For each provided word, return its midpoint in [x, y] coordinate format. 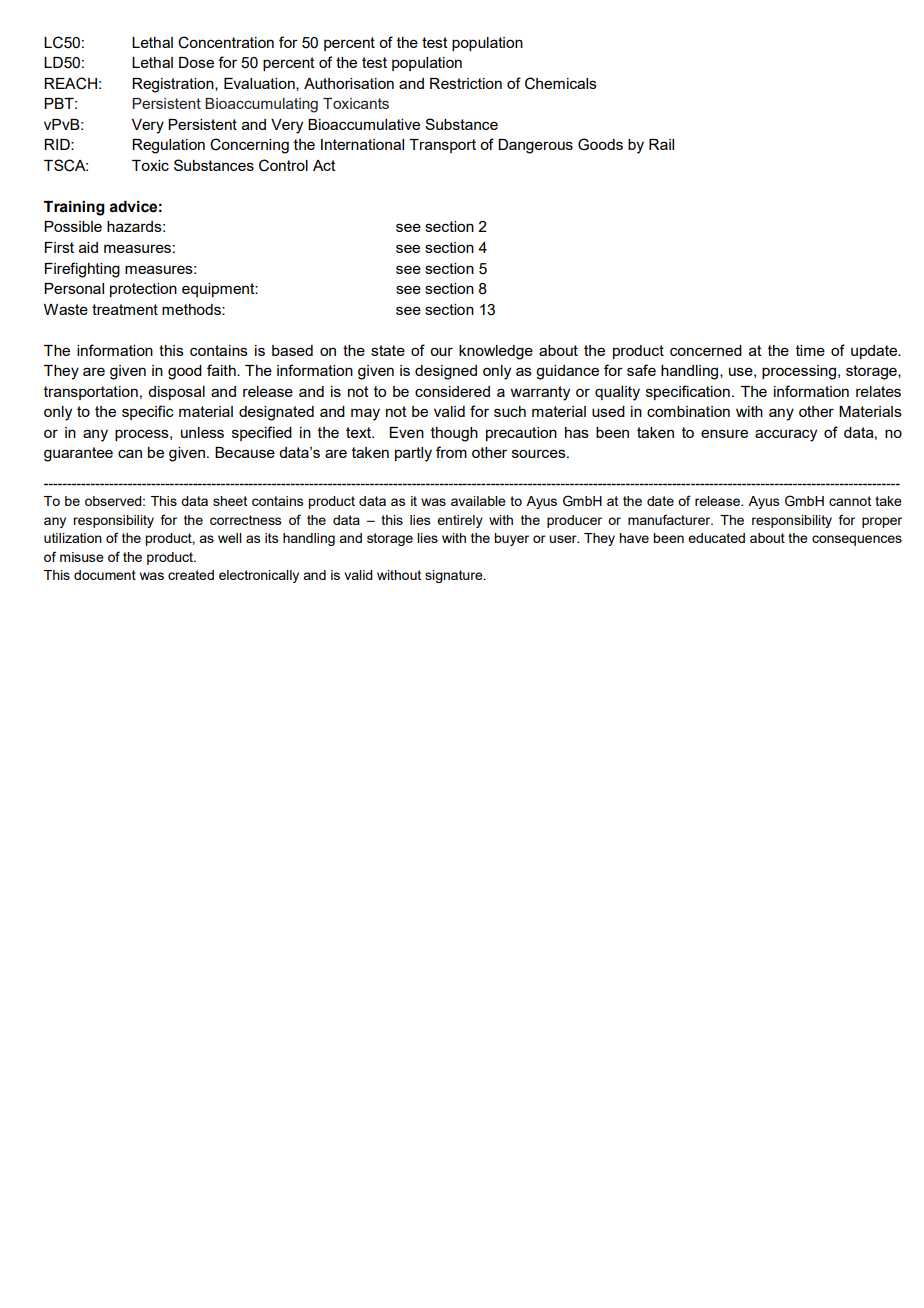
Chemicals [561, 83]
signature [455, 576]
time [810, 350]
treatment [125, 309]
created [191, 575]
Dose [196, 62]
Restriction [466, 83]
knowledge [496, 352]
